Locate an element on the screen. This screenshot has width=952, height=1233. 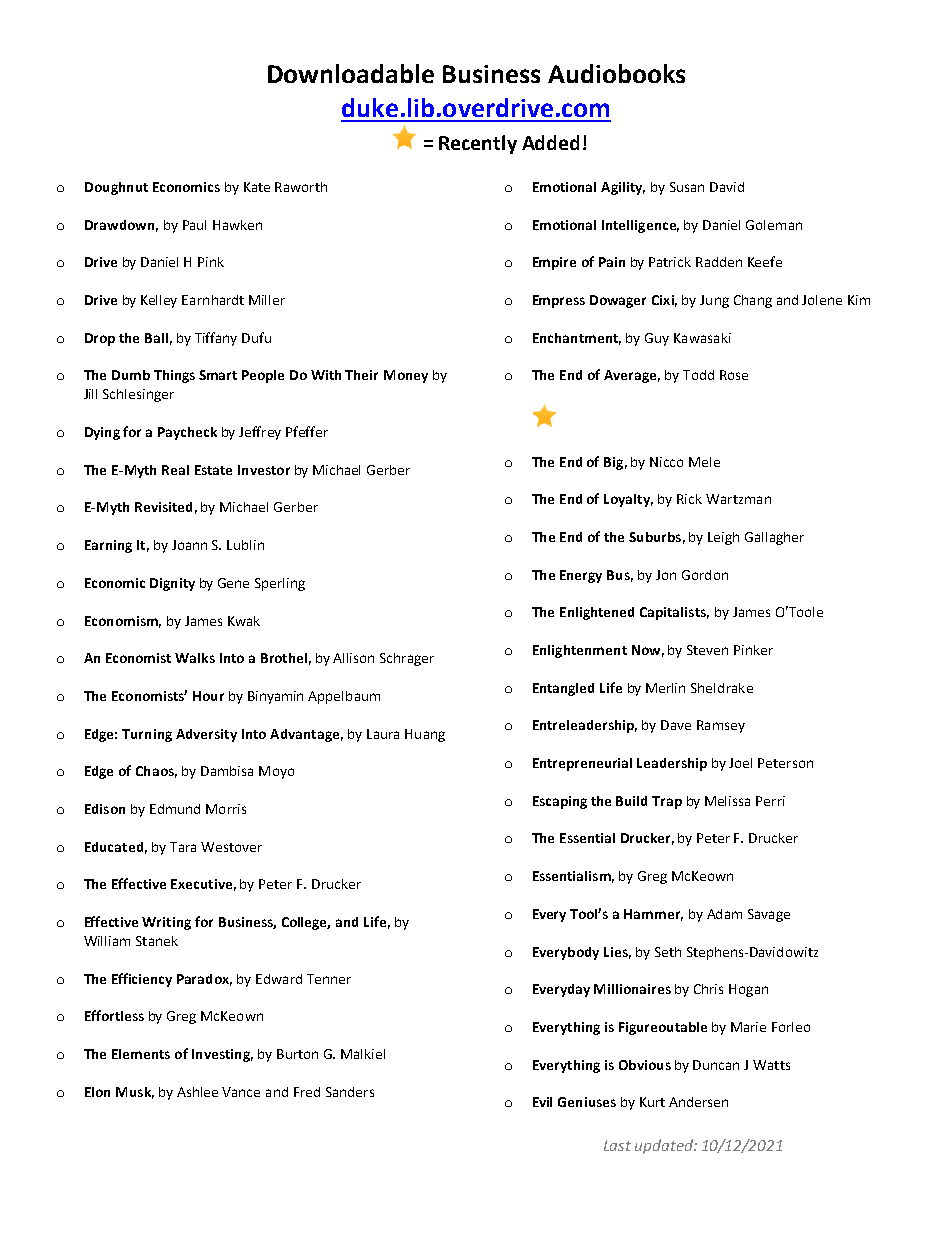
Huang is located at coordinates (425, 735).
